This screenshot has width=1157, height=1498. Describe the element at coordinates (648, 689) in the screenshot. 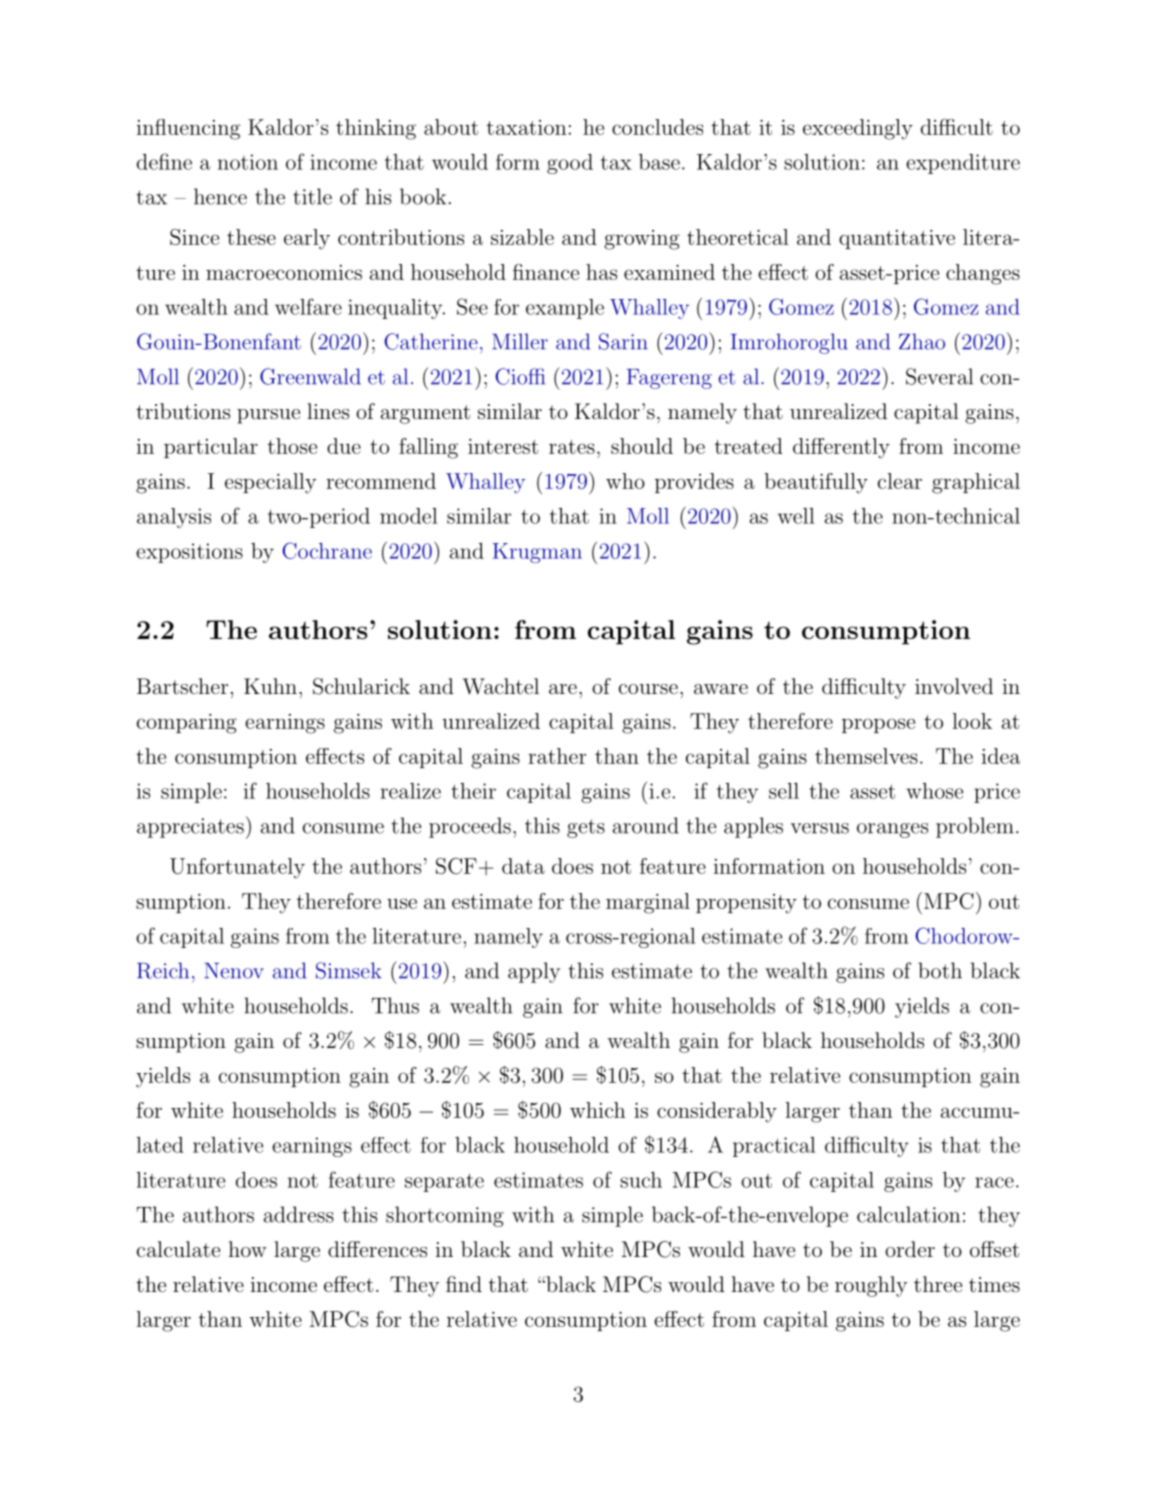

I see `course` at that location.
